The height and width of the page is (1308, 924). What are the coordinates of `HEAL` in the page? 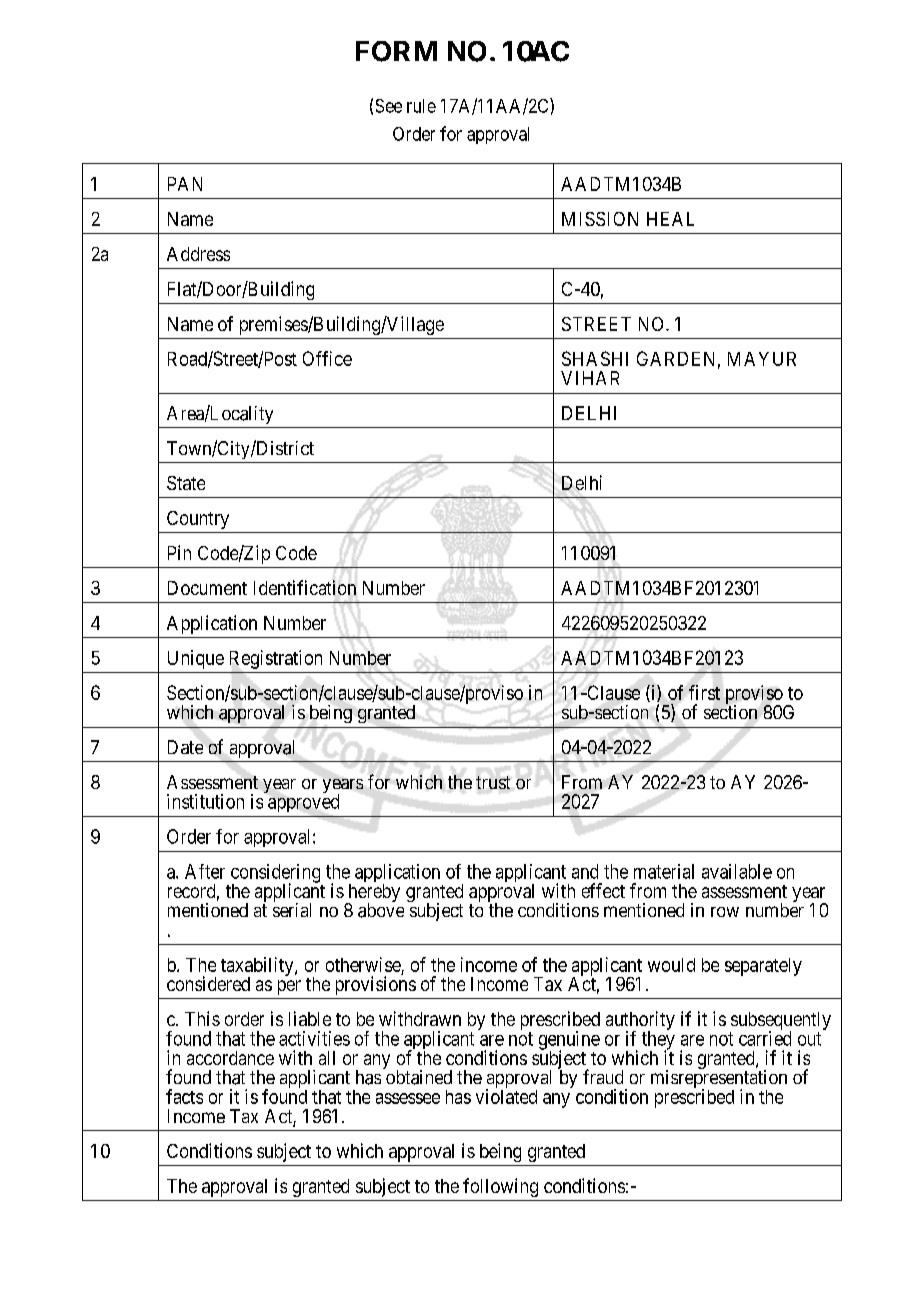 It's located at (670, 219).
